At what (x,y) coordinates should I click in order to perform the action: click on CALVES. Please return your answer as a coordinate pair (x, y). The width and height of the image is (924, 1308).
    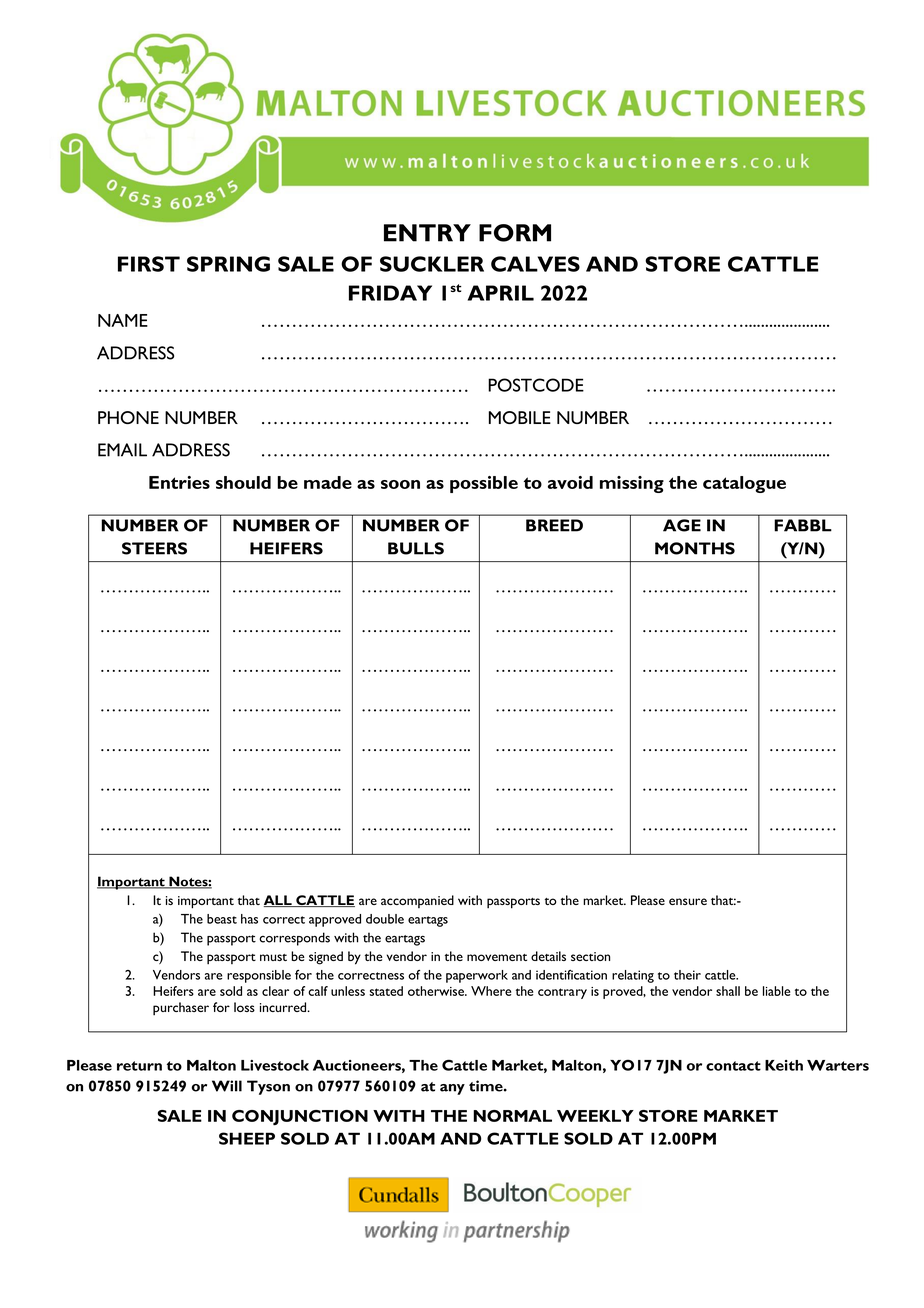
    Looking at the image, I should click on (535, 264).
